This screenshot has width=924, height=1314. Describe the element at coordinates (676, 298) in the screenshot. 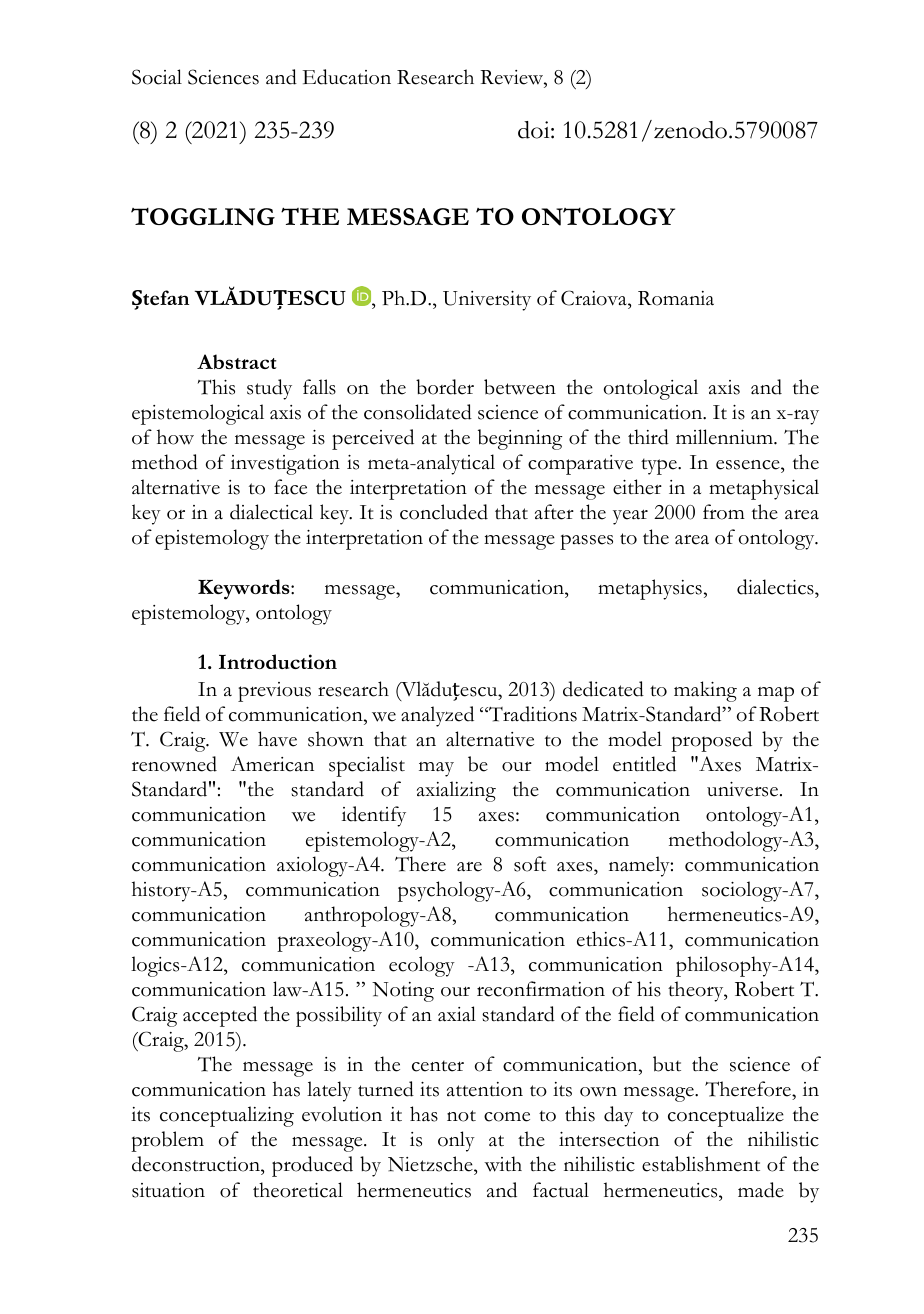

I see `Romania` at that location.
